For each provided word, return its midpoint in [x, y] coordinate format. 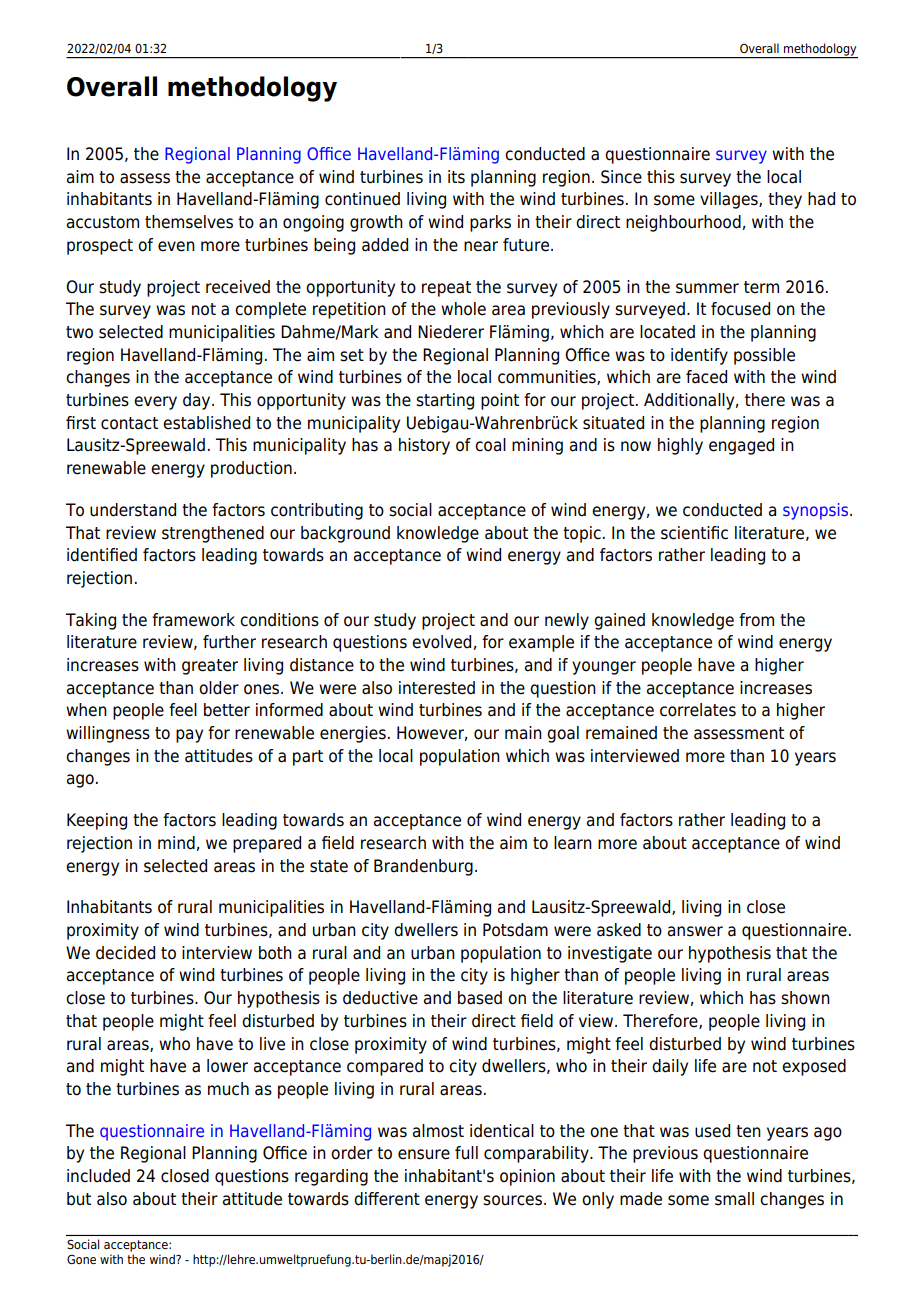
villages [730, 200]
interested [437, 688]
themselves [189, 222]
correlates [698, 710]
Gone [81, 1259]
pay [189, 736]
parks [490, 223]
